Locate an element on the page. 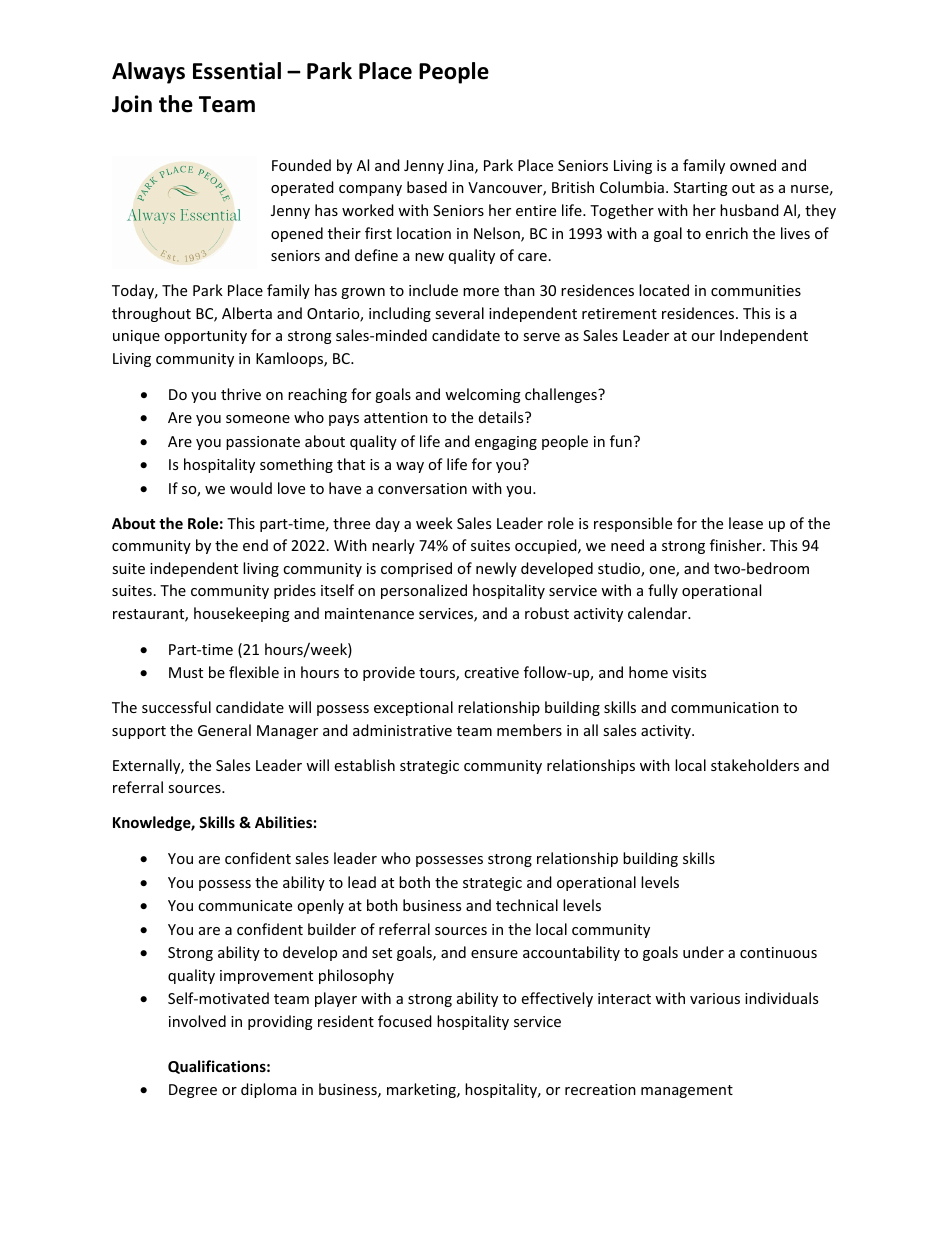  housekeeping is located at coordinates (242, 614).
